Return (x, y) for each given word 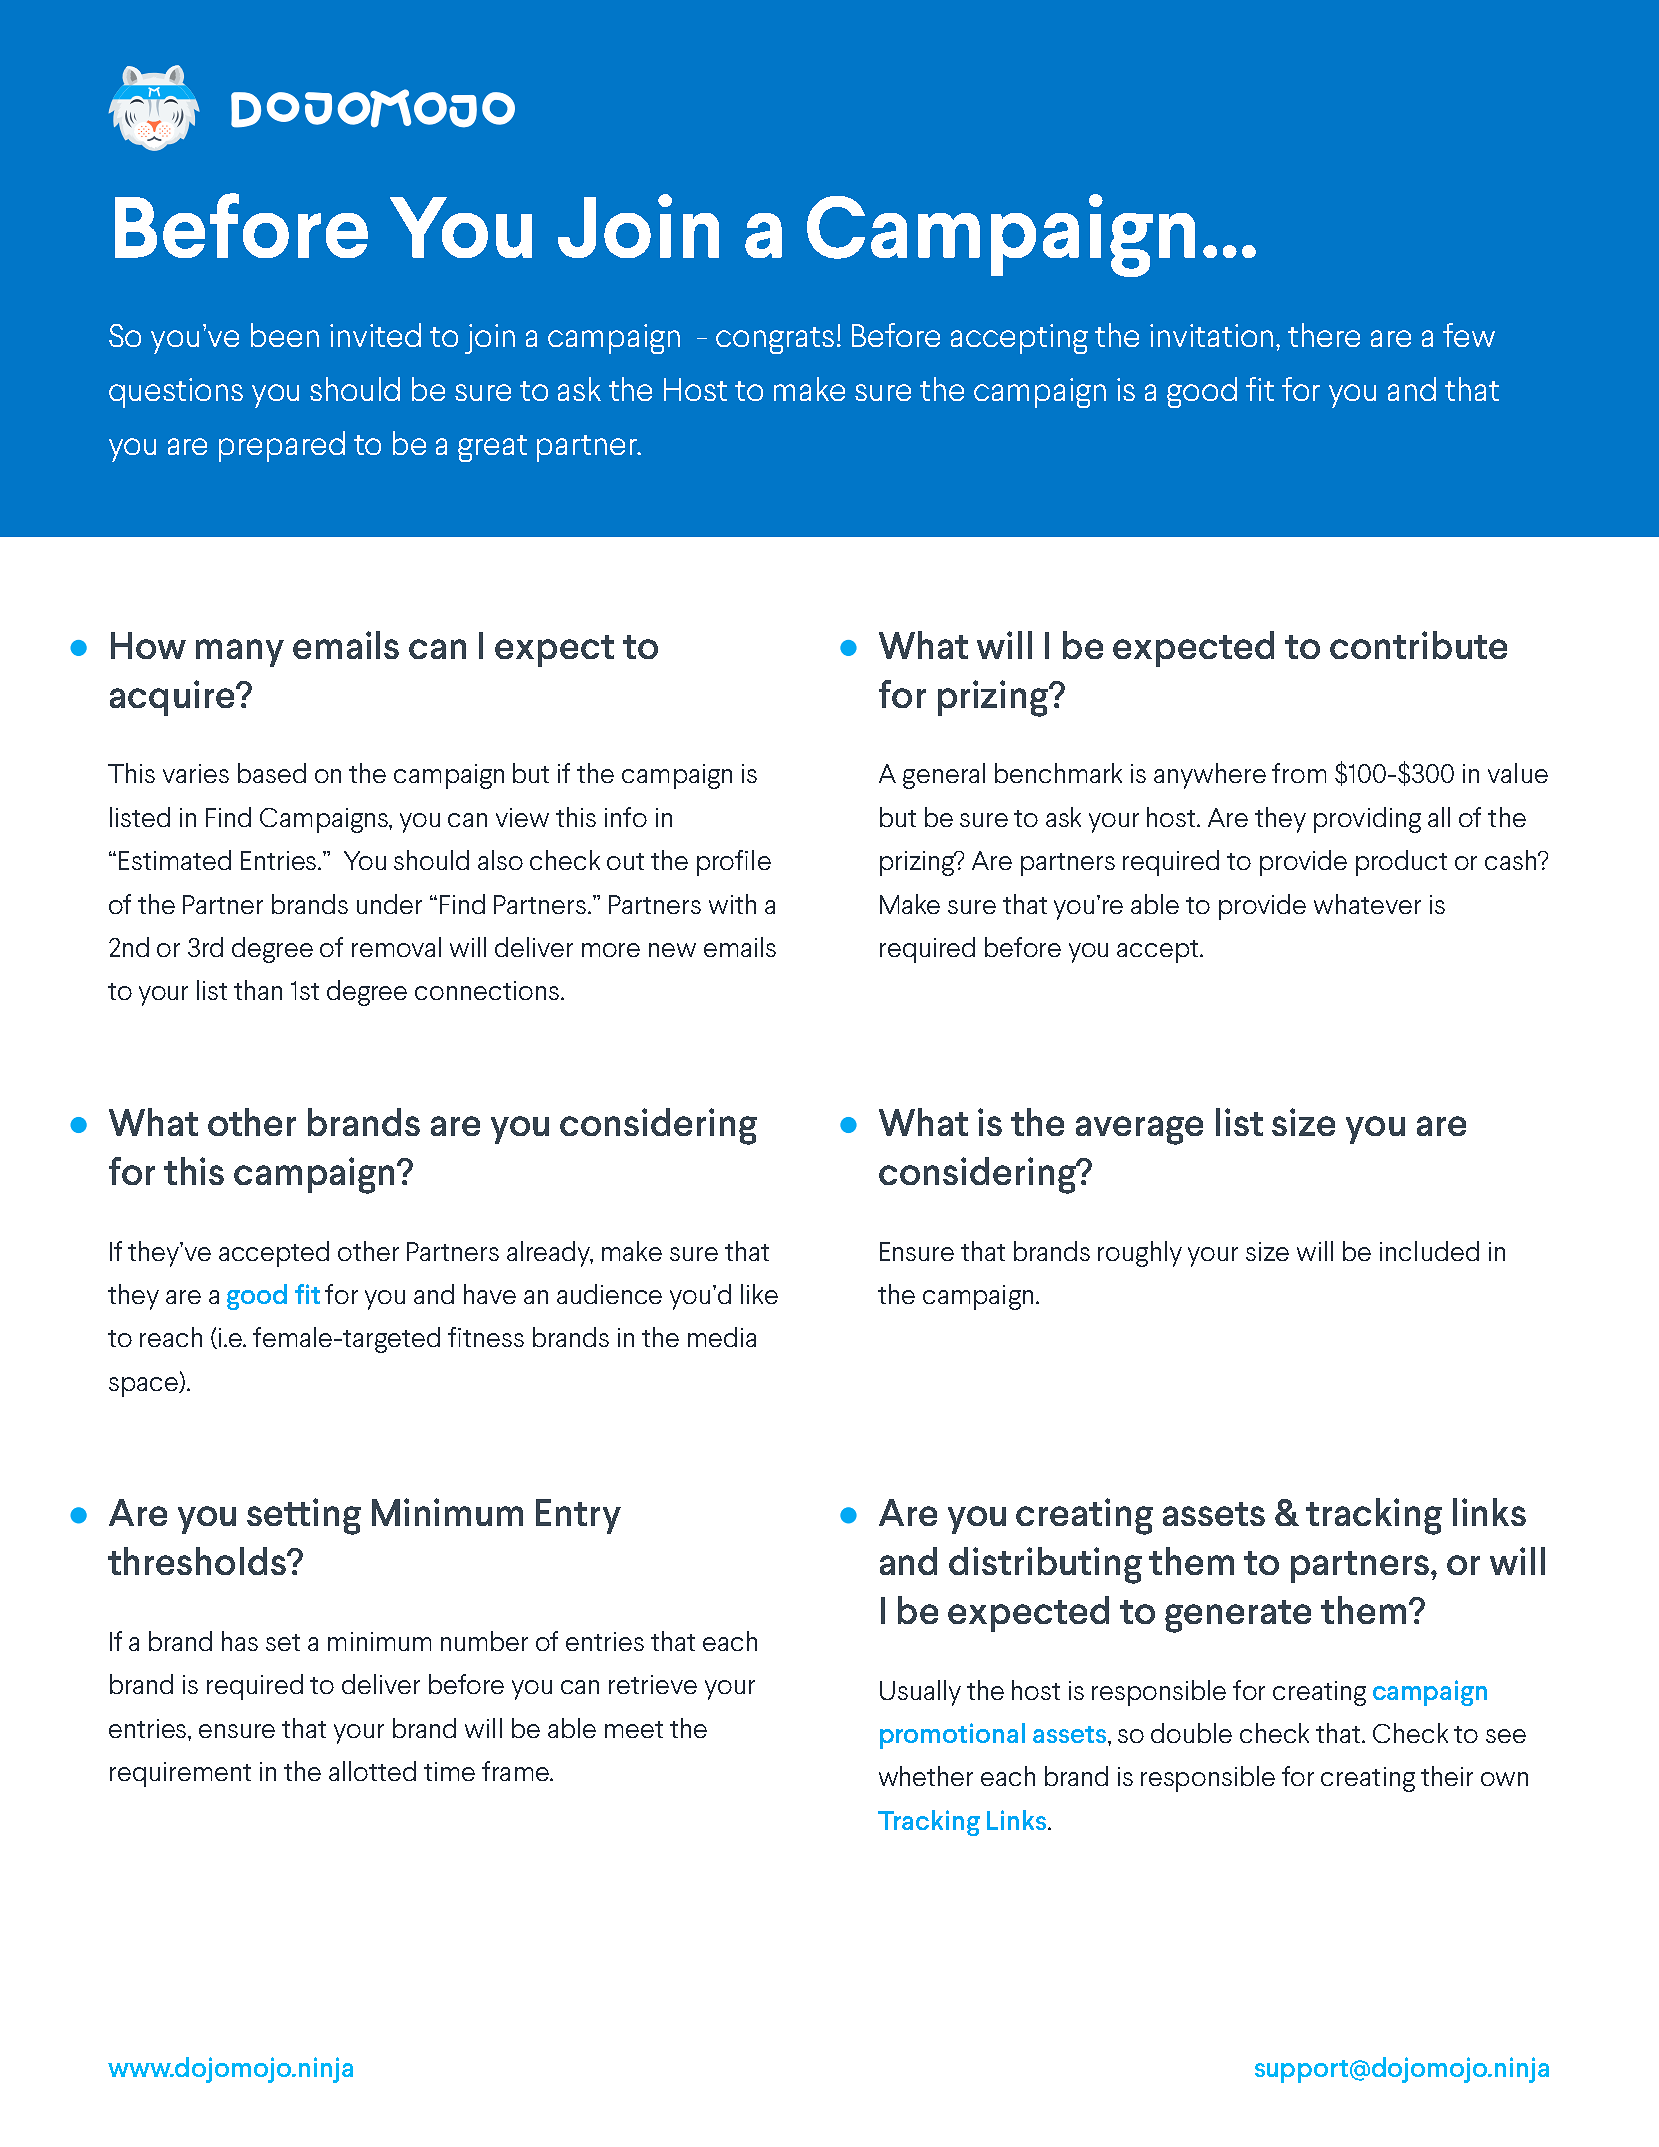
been (285, 335)
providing (1367, 820)
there (1324, 335)
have (490, 1294)
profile (734, 863)
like (759, 1294)
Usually (920, 1693)
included (1429, 1251)
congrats (775, 340)
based (272, 773)
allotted (372, 1771)
